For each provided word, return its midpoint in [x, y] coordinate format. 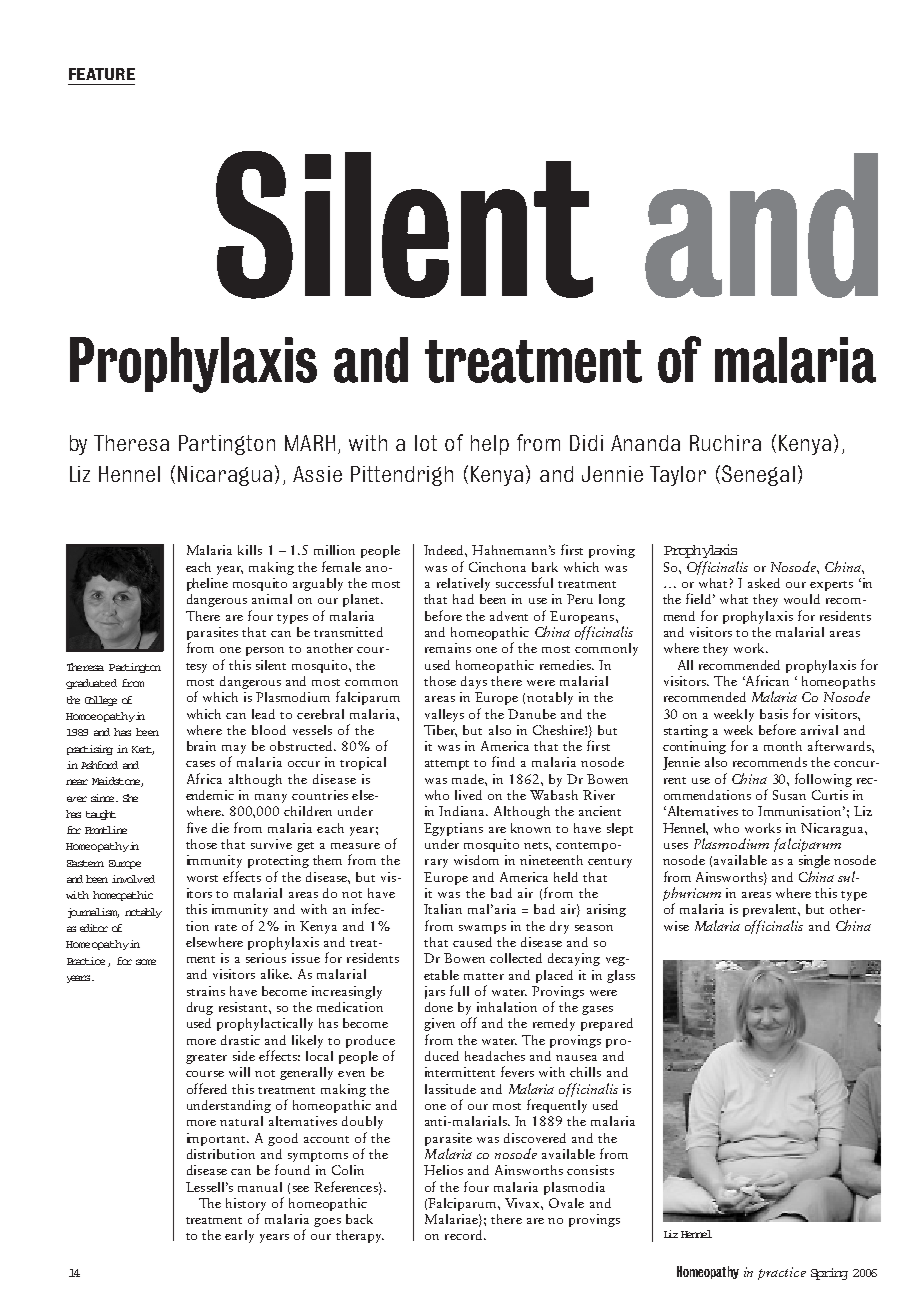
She [130, 798]
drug [200, 1008]
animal [272, 599]
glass [621, 976]
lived [468, 795]
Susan [789, 795]
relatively [463, 584]
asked [764, 583]
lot [426, 443]
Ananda [645, 443]
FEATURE [102, 74]
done [439, 1007]
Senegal [758, 475]
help [490, 445]
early [239, 1236]
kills [250, 550]
